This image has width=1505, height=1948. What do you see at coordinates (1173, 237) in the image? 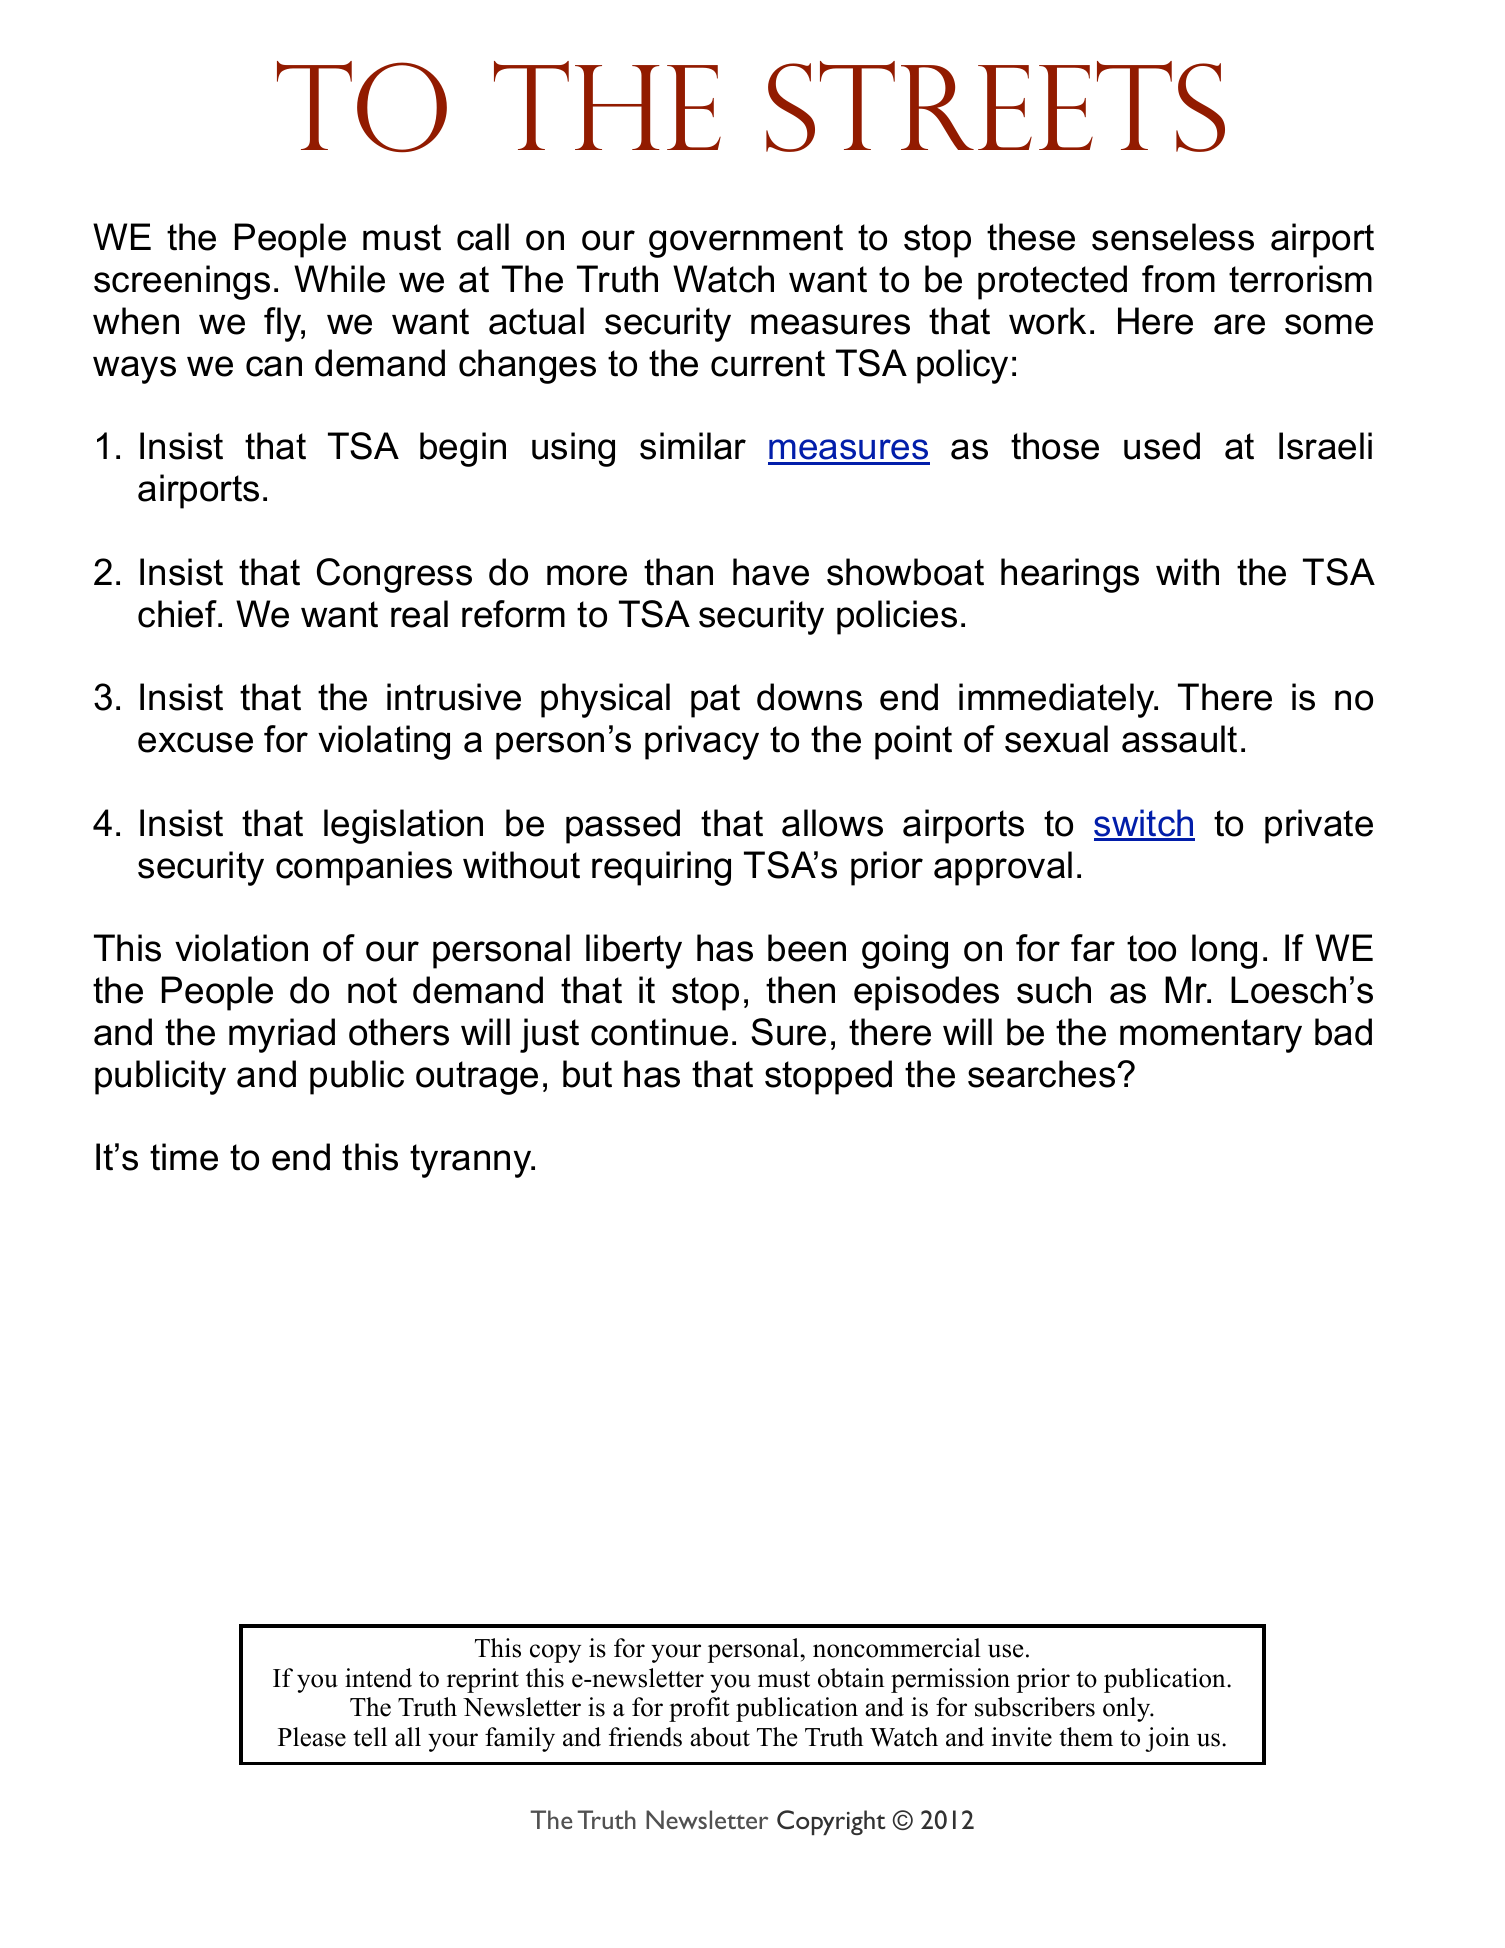
I see `senseless` at bounding box center [1173, 237].
